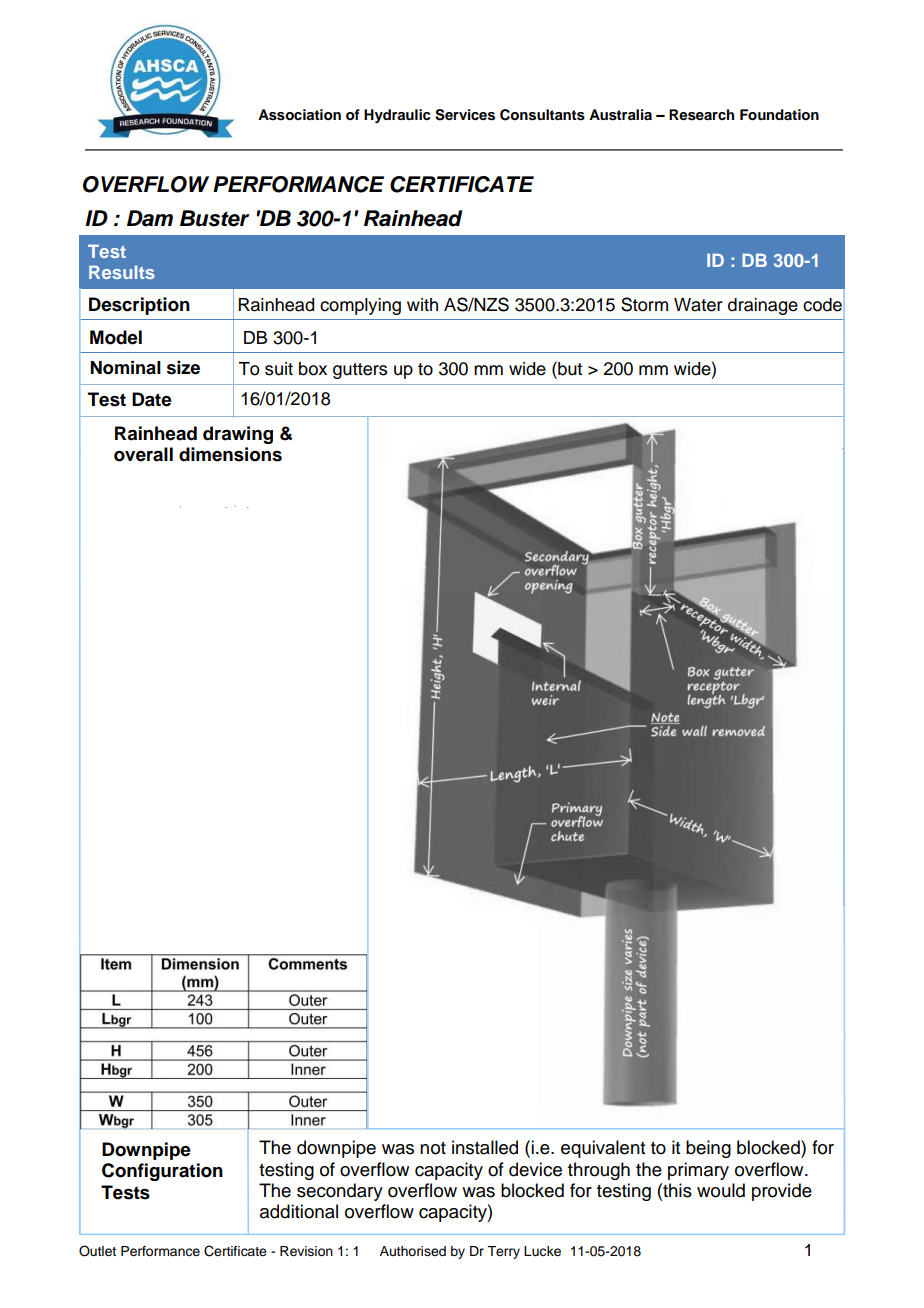  Describe the element at coordinates (162, 1172) in the image. I see `Configuration` at that location.
